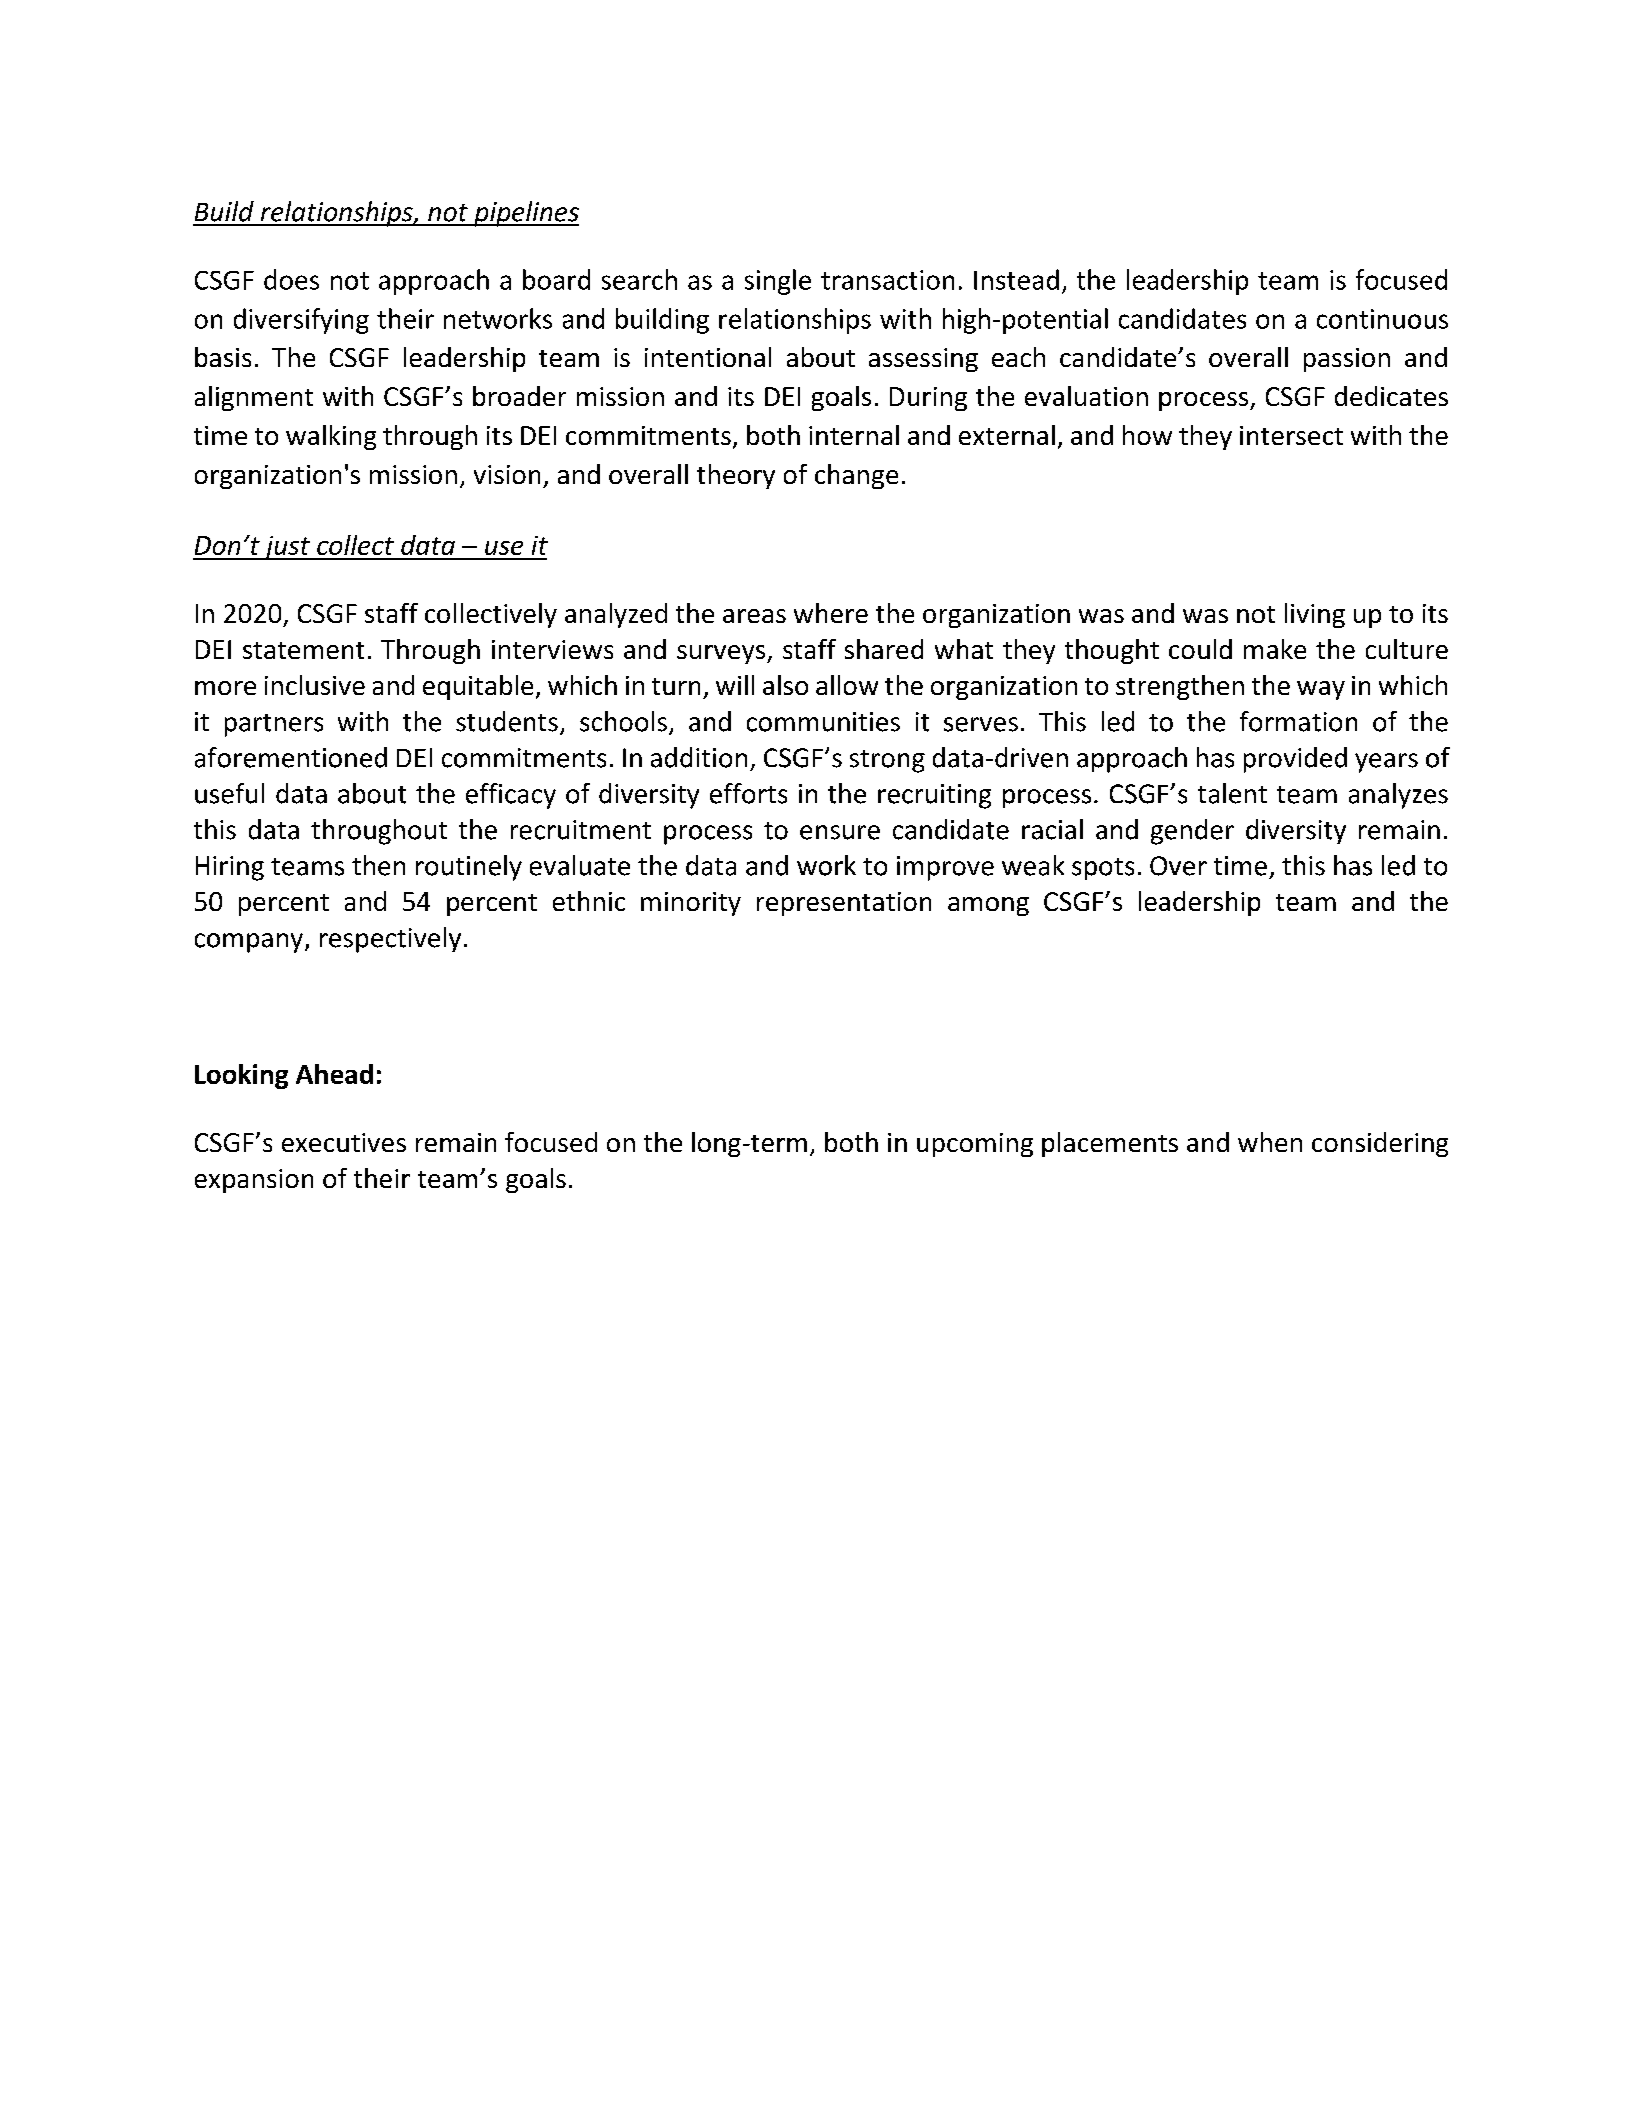 This screenshot has width=1642, height=2125. Describe the element at coordinates (344, 1142) in the screenshot. I see `executives` at that location.
